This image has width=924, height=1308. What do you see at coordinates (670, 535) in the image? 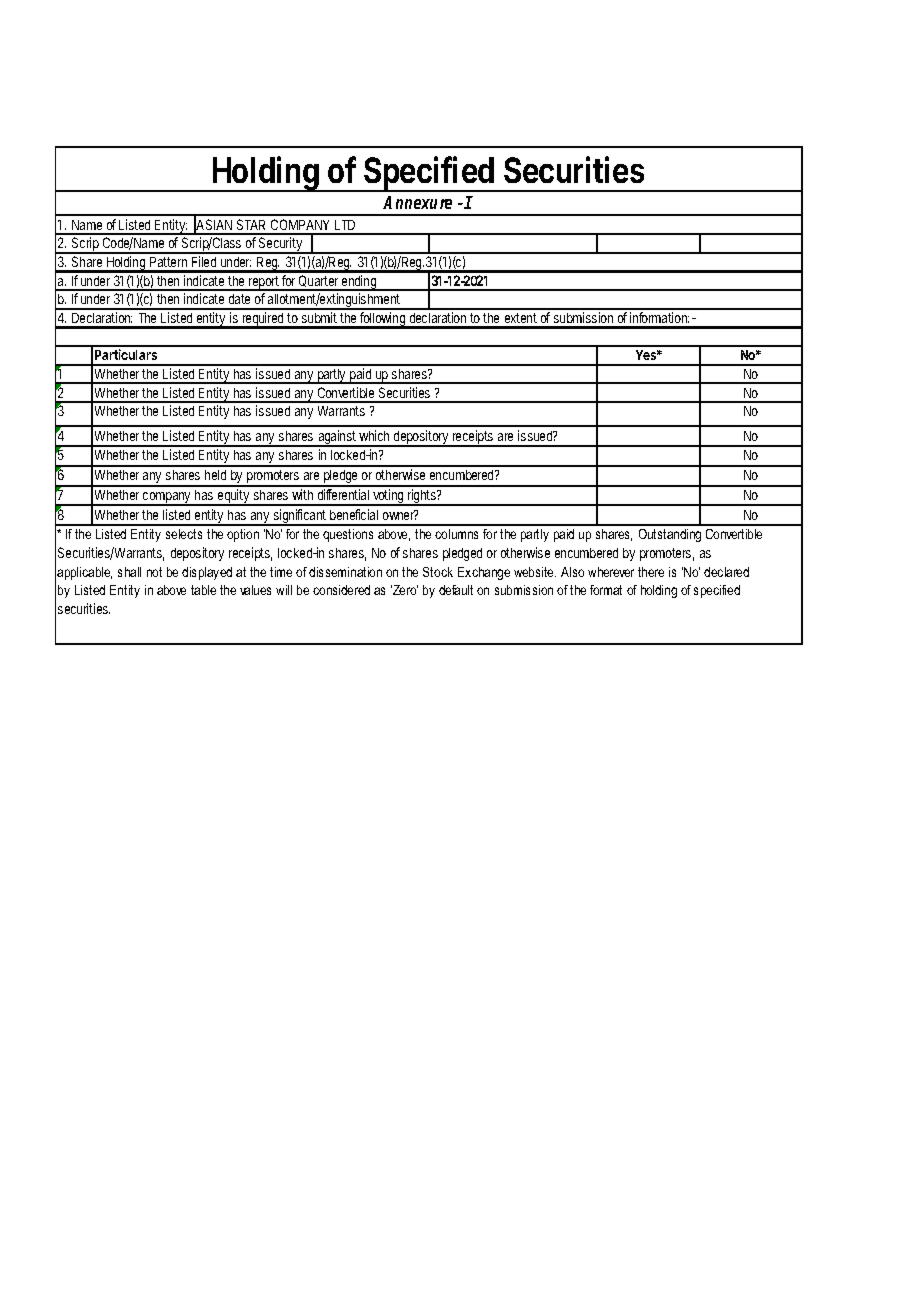
I see `Outstanding` at bounding box center [670, 535].
